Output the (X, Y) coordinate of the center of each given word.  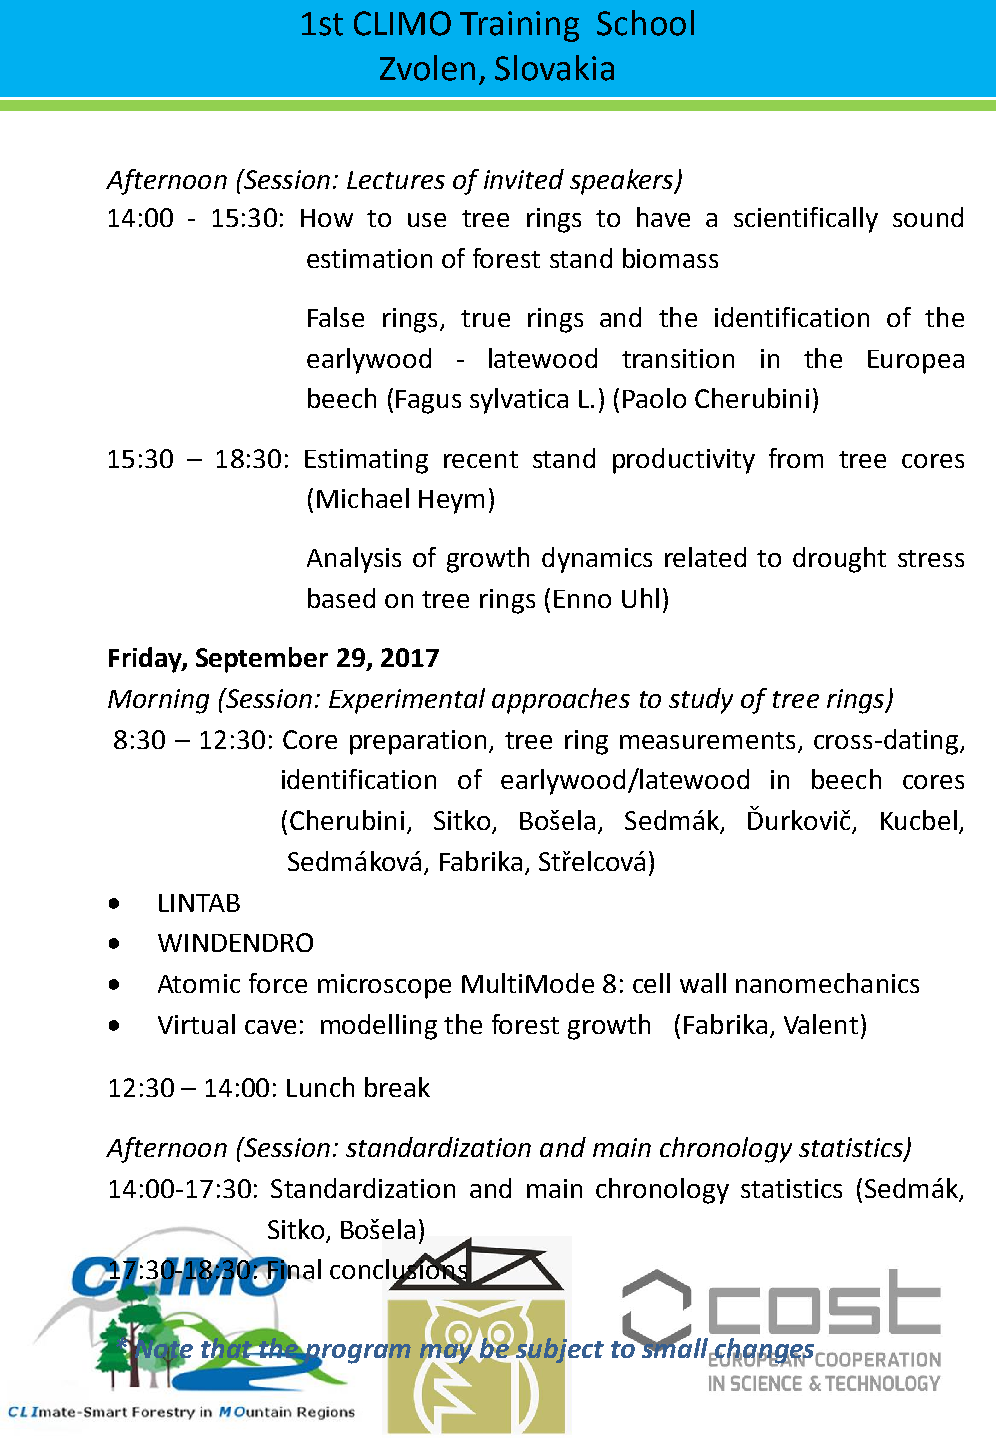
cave (270, 1027)
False (336, 317)
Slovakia (554, 68)
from (796, 458)
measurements (707, 740)
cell (651, 983)
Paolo (654, 398)
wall (703, 983)
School (645, 23)
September (262, 660)
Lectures (396, 180)
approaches (561, 701)
